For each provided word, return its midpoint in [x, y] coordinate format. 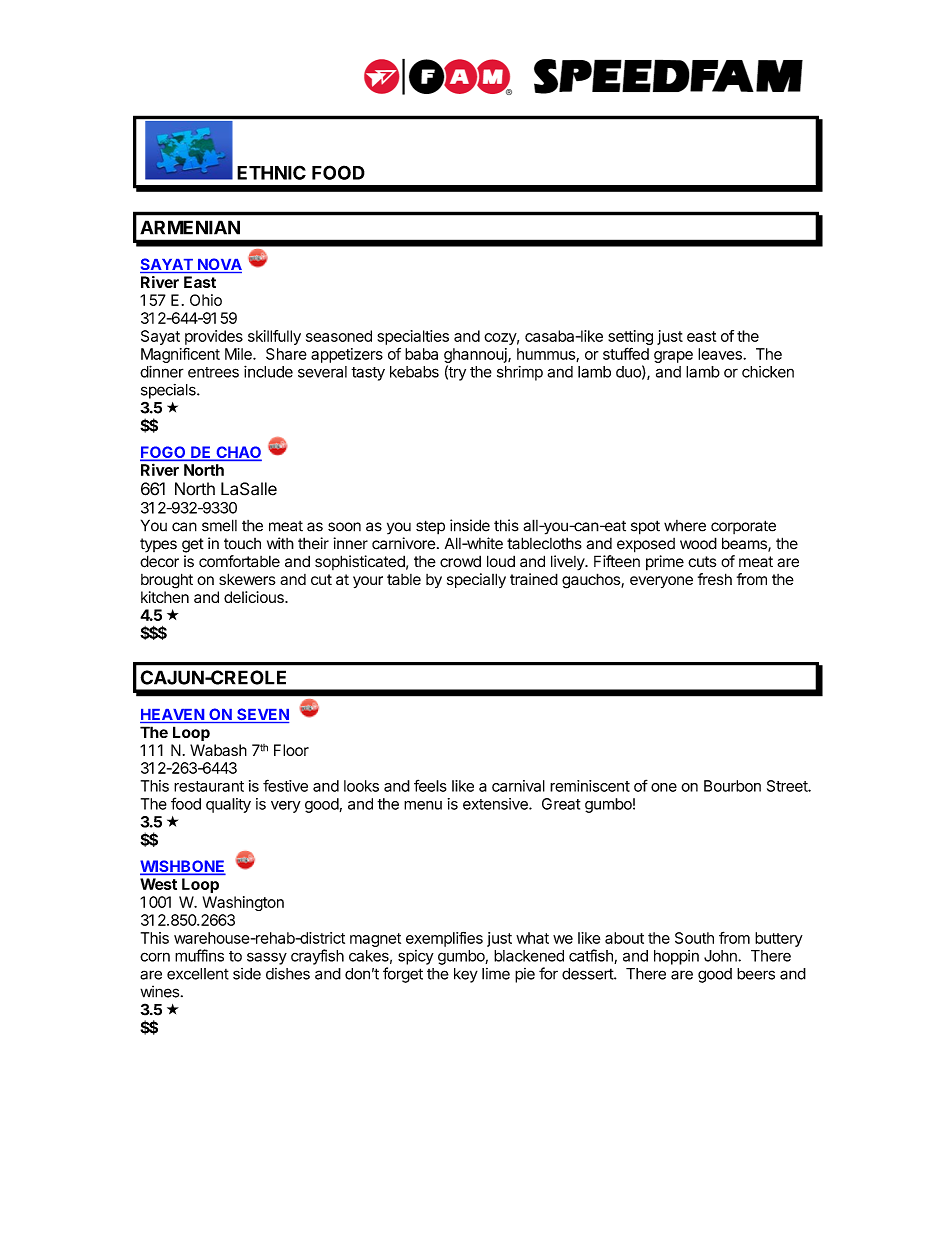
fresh [715, 579]
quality [228, 805]
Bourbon [732, 786]
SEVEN [262, 715]
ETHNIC [271, 172]
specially [476, 580]
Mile [239, 354]
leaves [721, 354]
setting [630, 339]
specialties [413, 337]
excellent [198, 974]
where [685, 526]
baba [421, 354]
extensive [496, 804]
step [430, 527]
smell [219, 525]
